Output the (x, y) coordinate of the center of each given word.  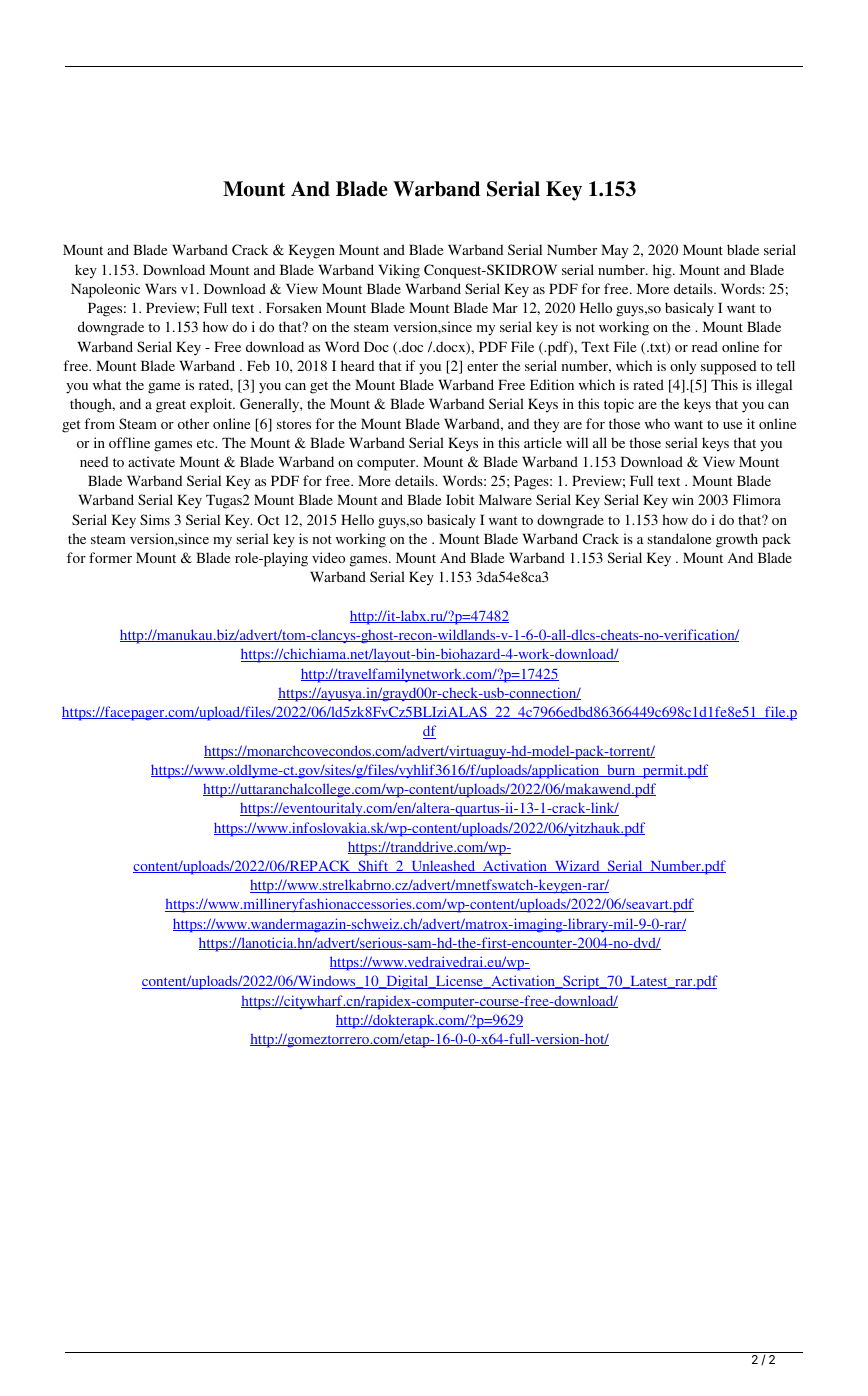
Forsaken (294, 307)
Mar (505, 307)
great (171, 406)
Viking (399, 271)
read (705, 346)
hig (663, 271)
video (328, 557)
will (577, 442)
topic (619, 405)
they (546, 425)
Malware (505, 499)
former (110, 557)
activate (151, 461)
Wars (161, 288)
